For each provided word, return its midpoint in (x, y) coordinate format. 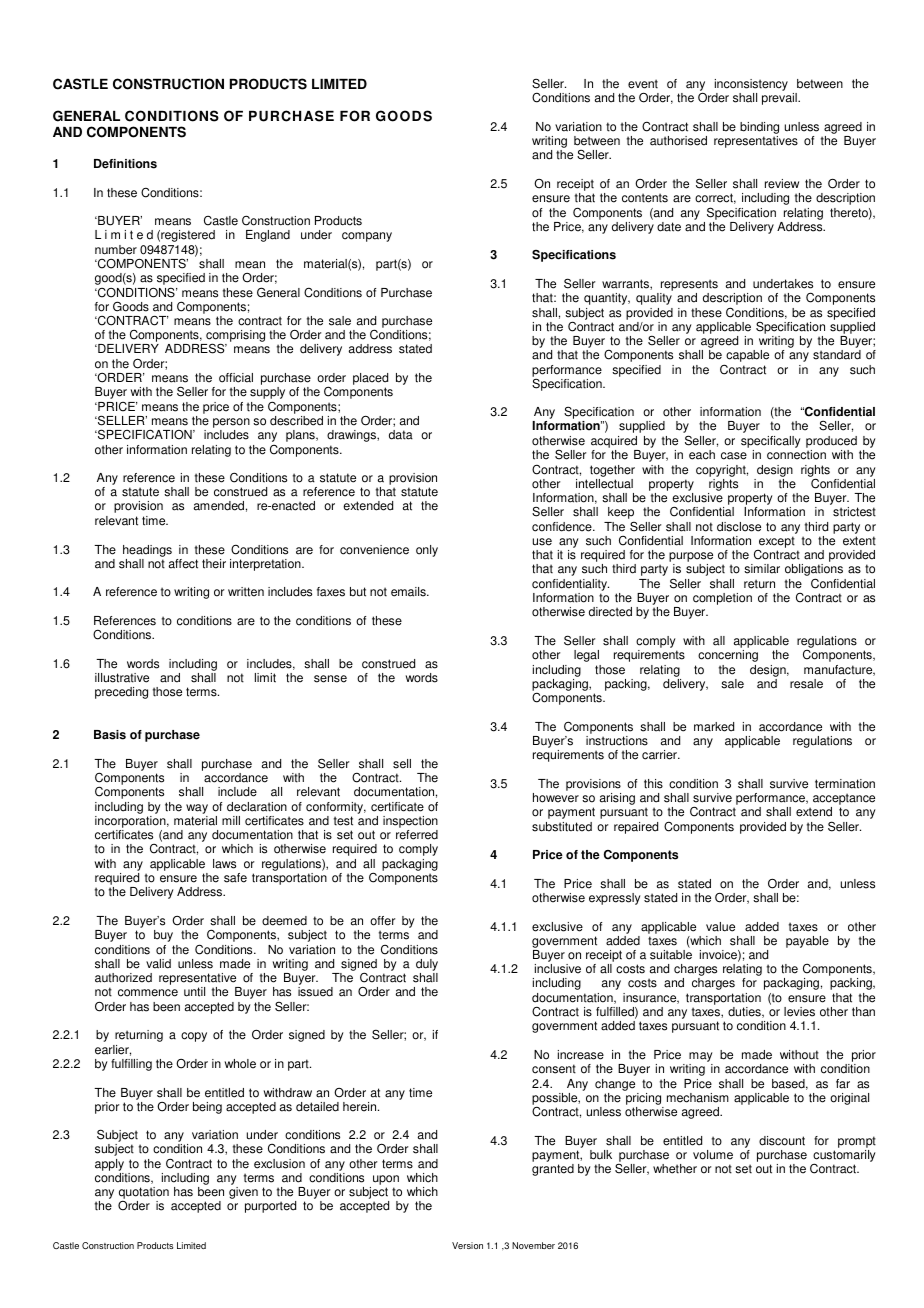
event (643, 84)
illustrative (122, 678)
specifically (771, 443)
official (236, 378)
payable (807, 942)
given (243, 1193)
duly (427, 966)
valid (158, 964)
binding (759, 129)
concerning (728, 656)
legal (586, 656)
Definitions (125, 164)
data (401, 435)
